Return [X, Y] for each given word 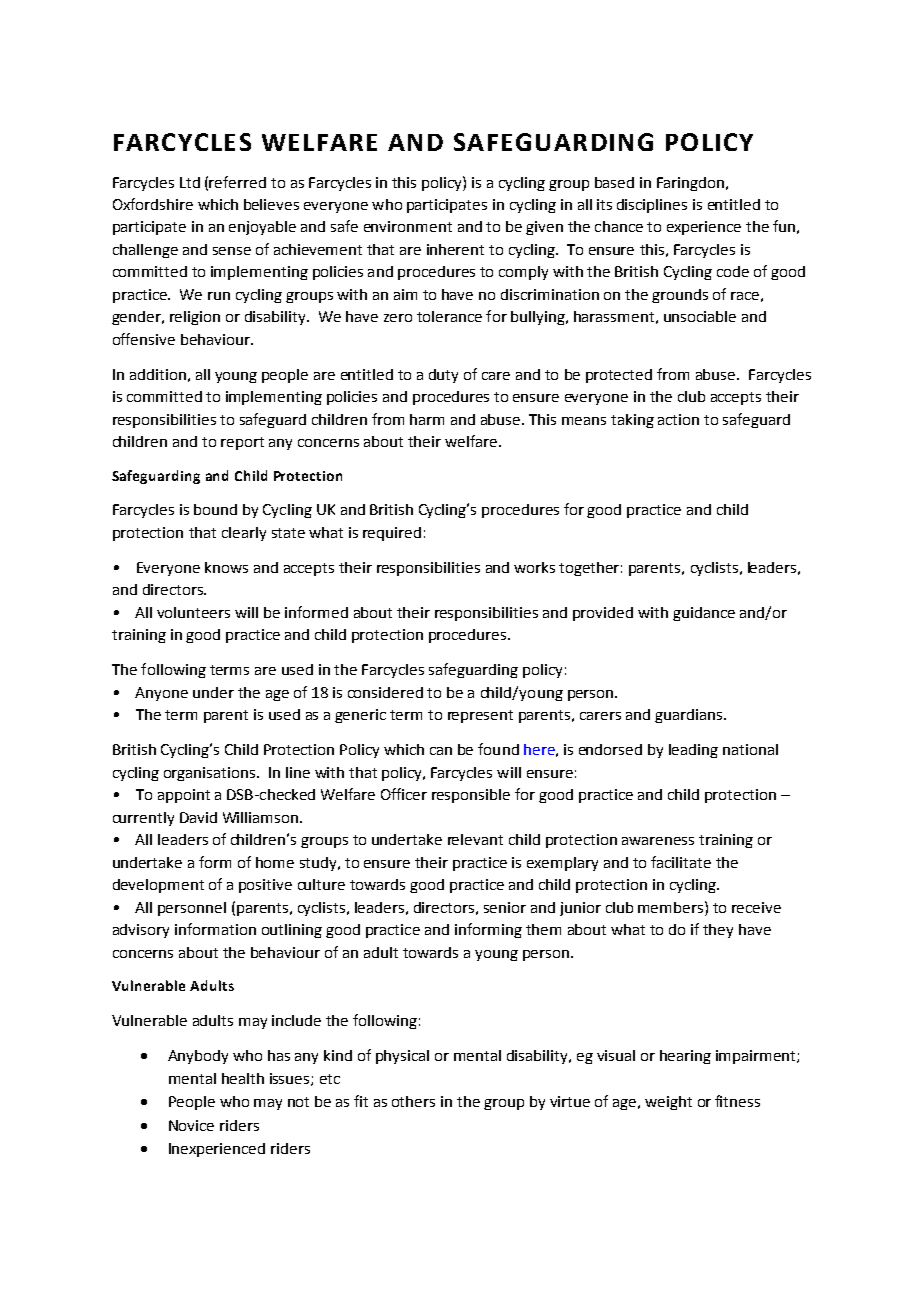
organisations [211, 774]
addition [158, 374]
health [243, 1078]
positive [265, 886]
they [718, 931]
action [678, 419]
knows [226, 567]
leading [693, 751]
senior [505, 907]
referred [237, 182]
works [534, 567]
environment [408, 226]
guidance [704, 614]
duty [443, 376]
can [441, 751]
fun [784, 226]
